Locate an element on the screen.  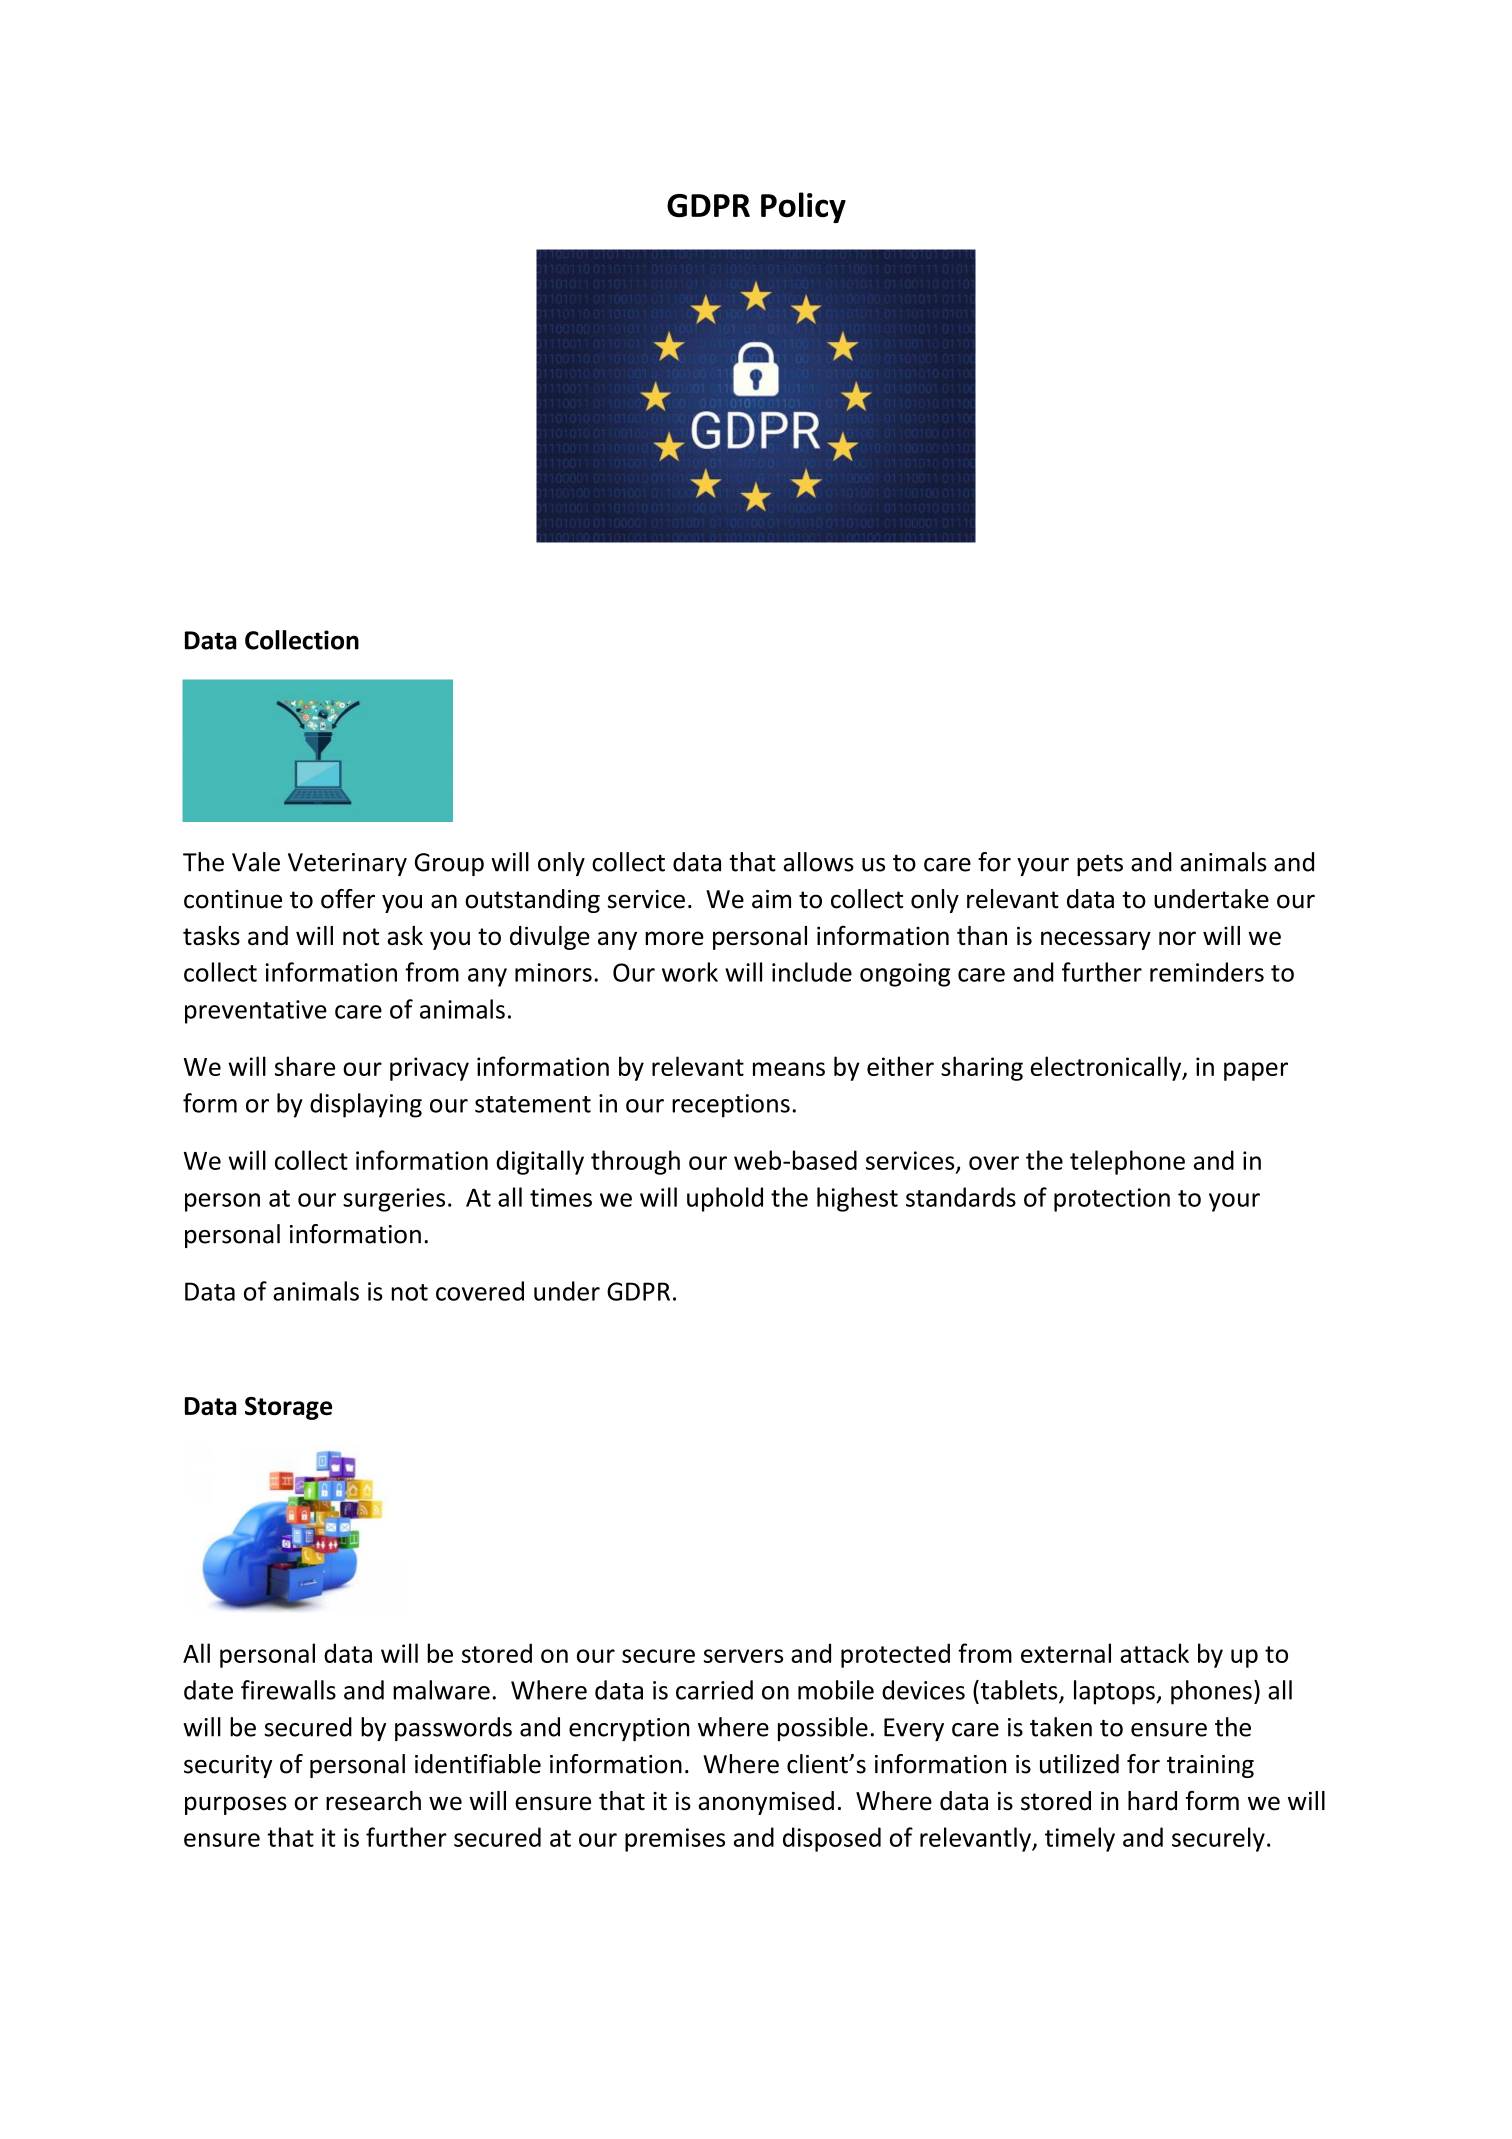
work is located at coordinates (690, 972).
